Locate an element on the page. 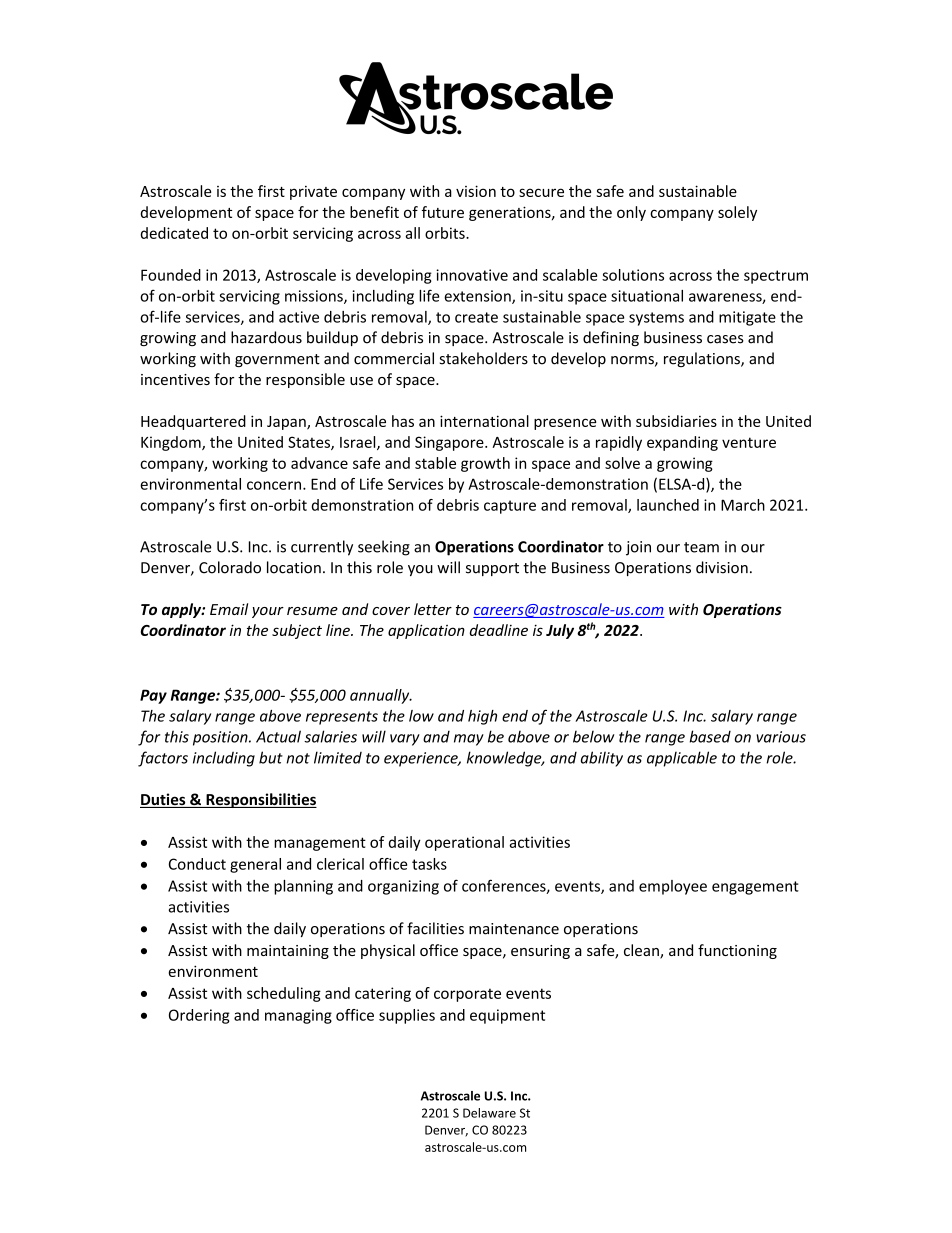 Image resolution: width=952 pixels, height=1233 pixels. Headquartered is located at coordinates (193, 422).
